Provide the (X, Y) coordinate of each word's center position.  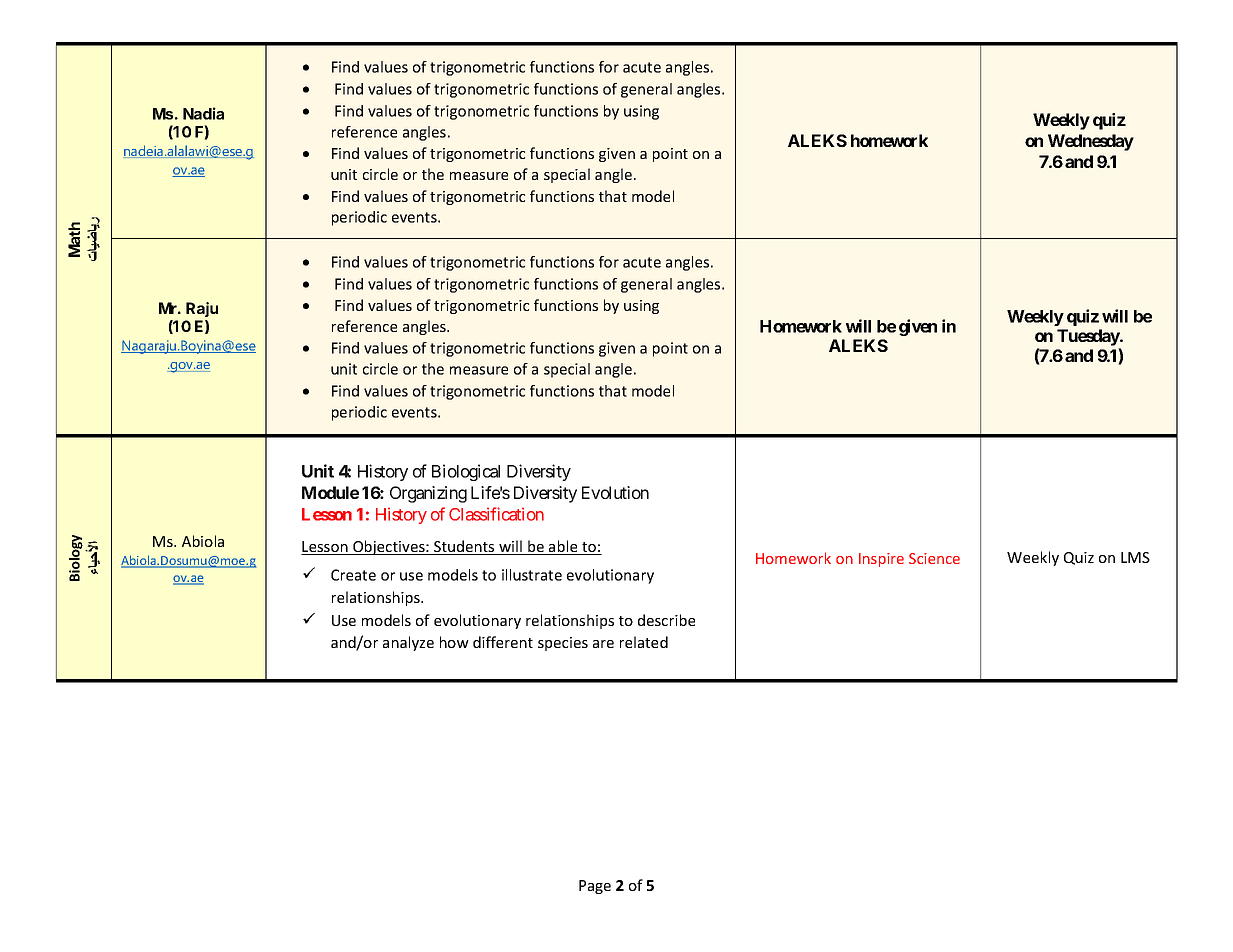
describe (666, 620)
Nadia (203, 113)
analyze (408, 643)
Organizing (428, 494)
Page (595, 887)
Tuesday (1089, 337)
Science (934, 558)
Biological (466, 472)
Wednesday (1091, 142)
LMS (1135, 557)
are (603, 644)
